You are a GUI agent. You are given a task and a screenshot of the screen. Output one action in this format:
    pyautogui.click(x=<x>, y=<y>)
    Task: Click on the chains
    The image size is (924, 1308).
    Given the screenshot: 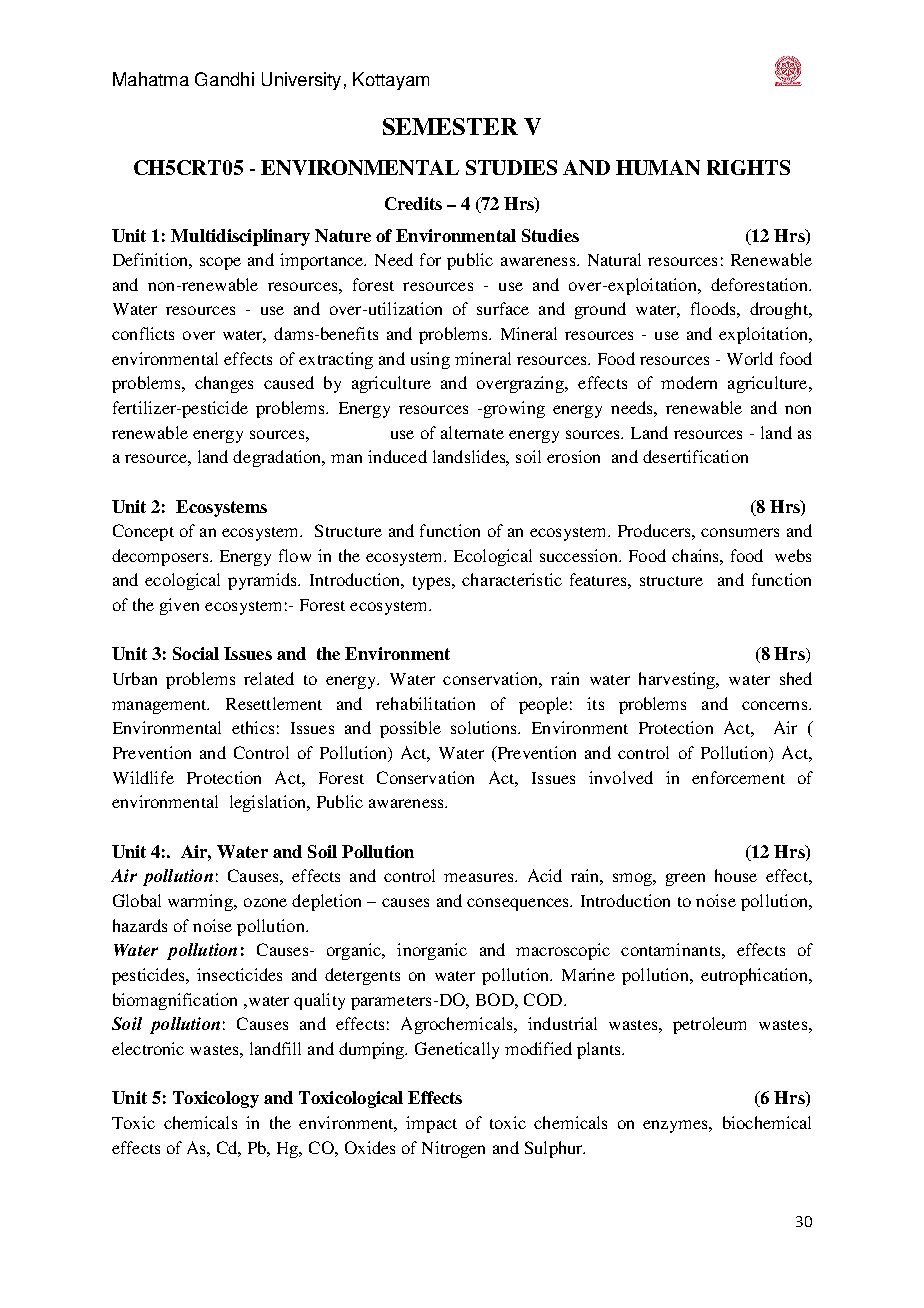 What is the action you would take?
    pyautogui.click(x=696, y=555)
